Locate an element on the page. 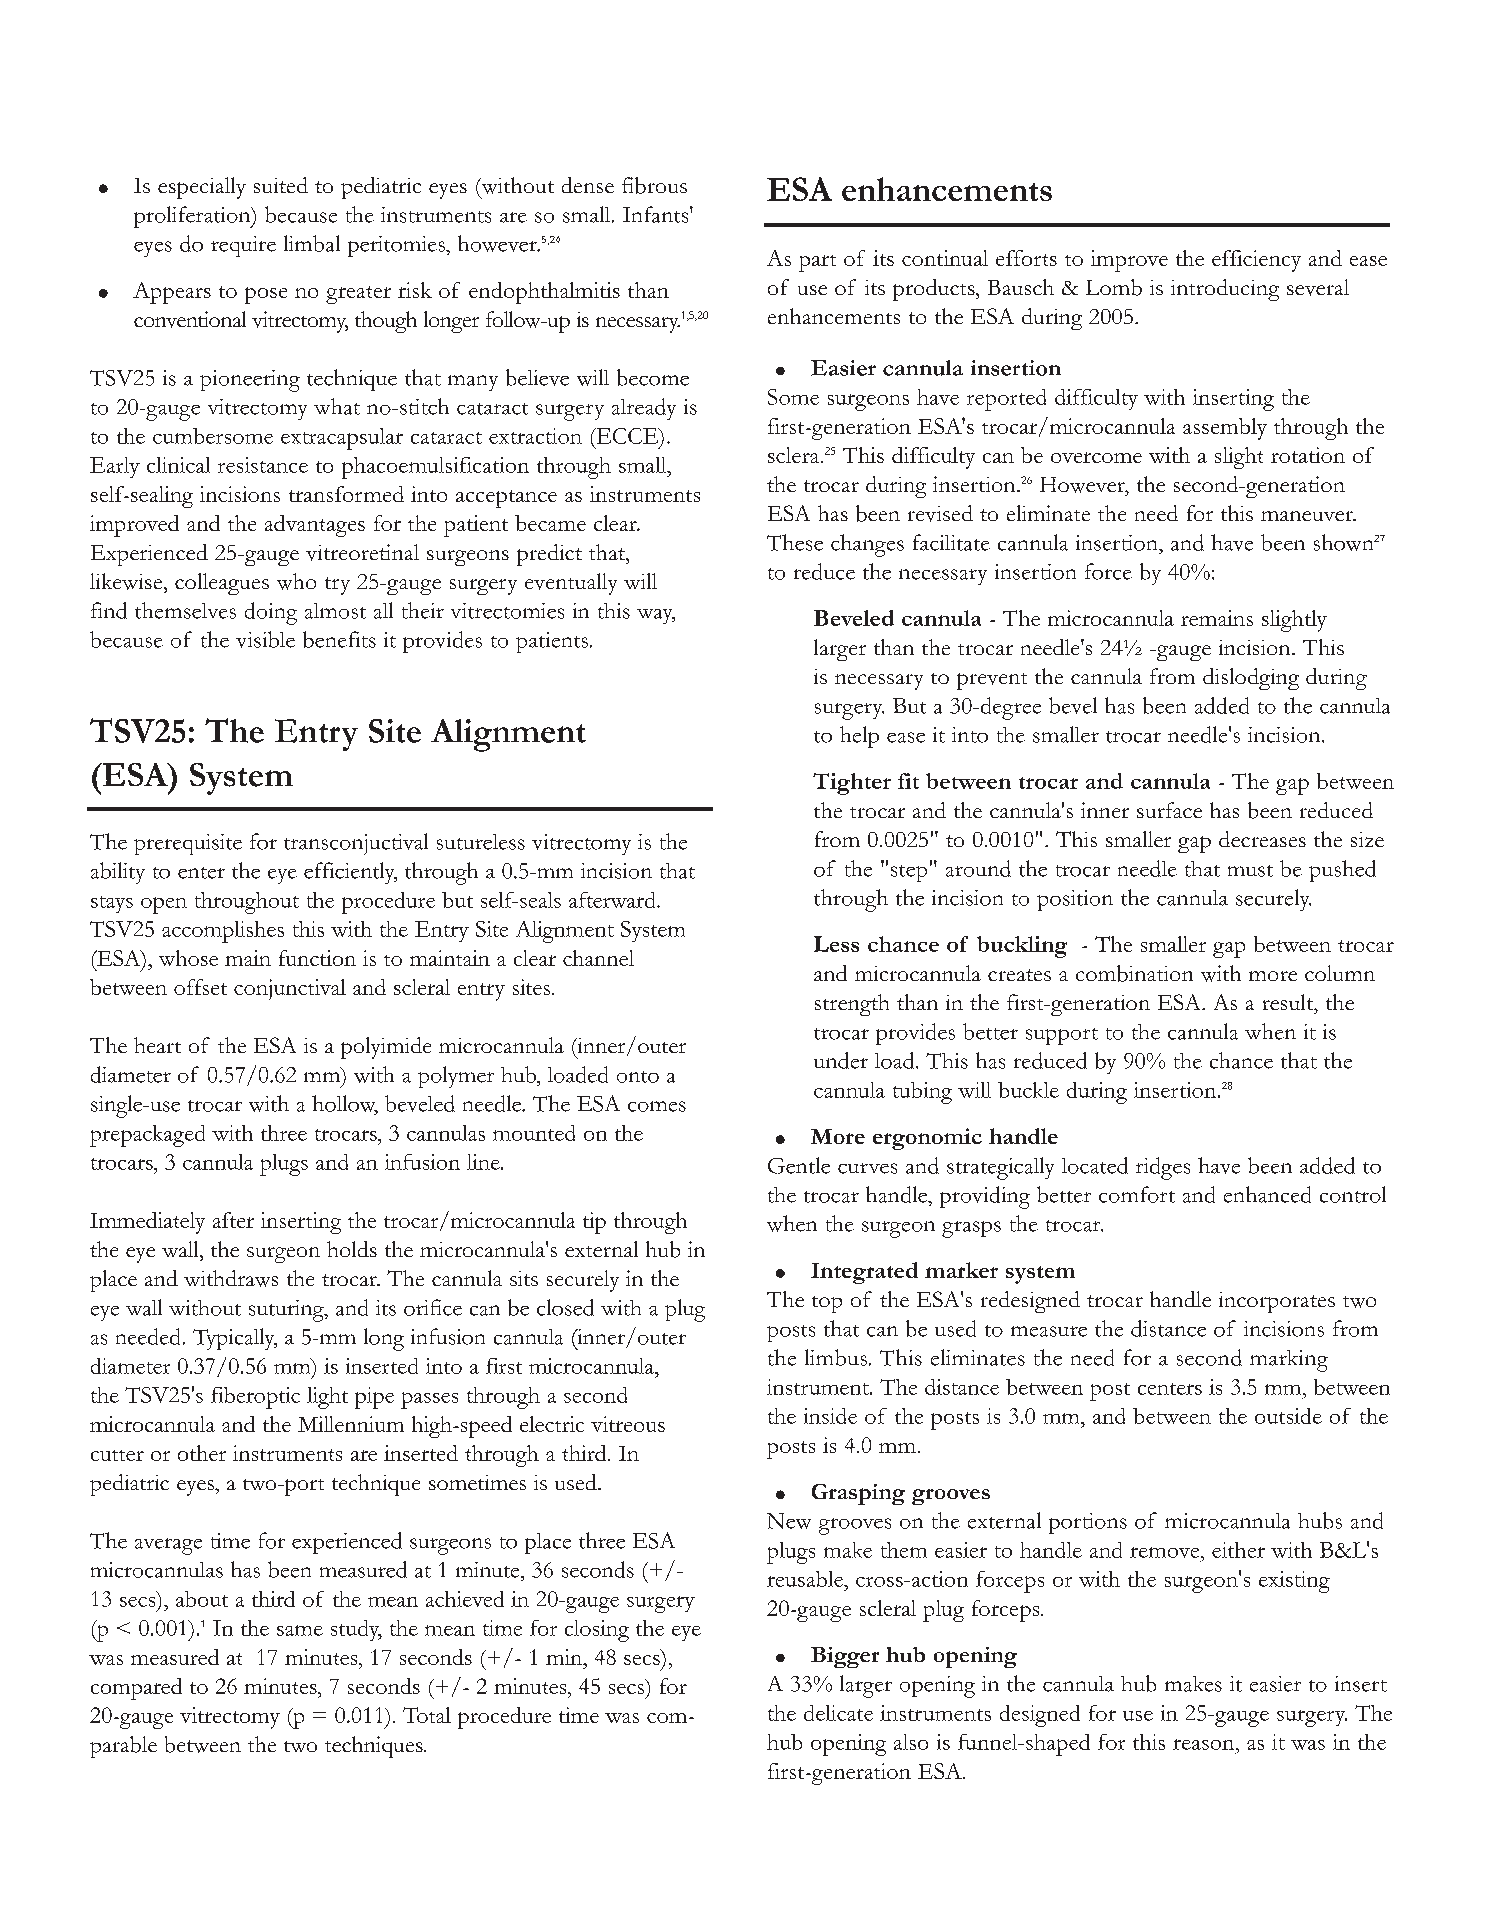  same is located at coordinates (300, 1630).
